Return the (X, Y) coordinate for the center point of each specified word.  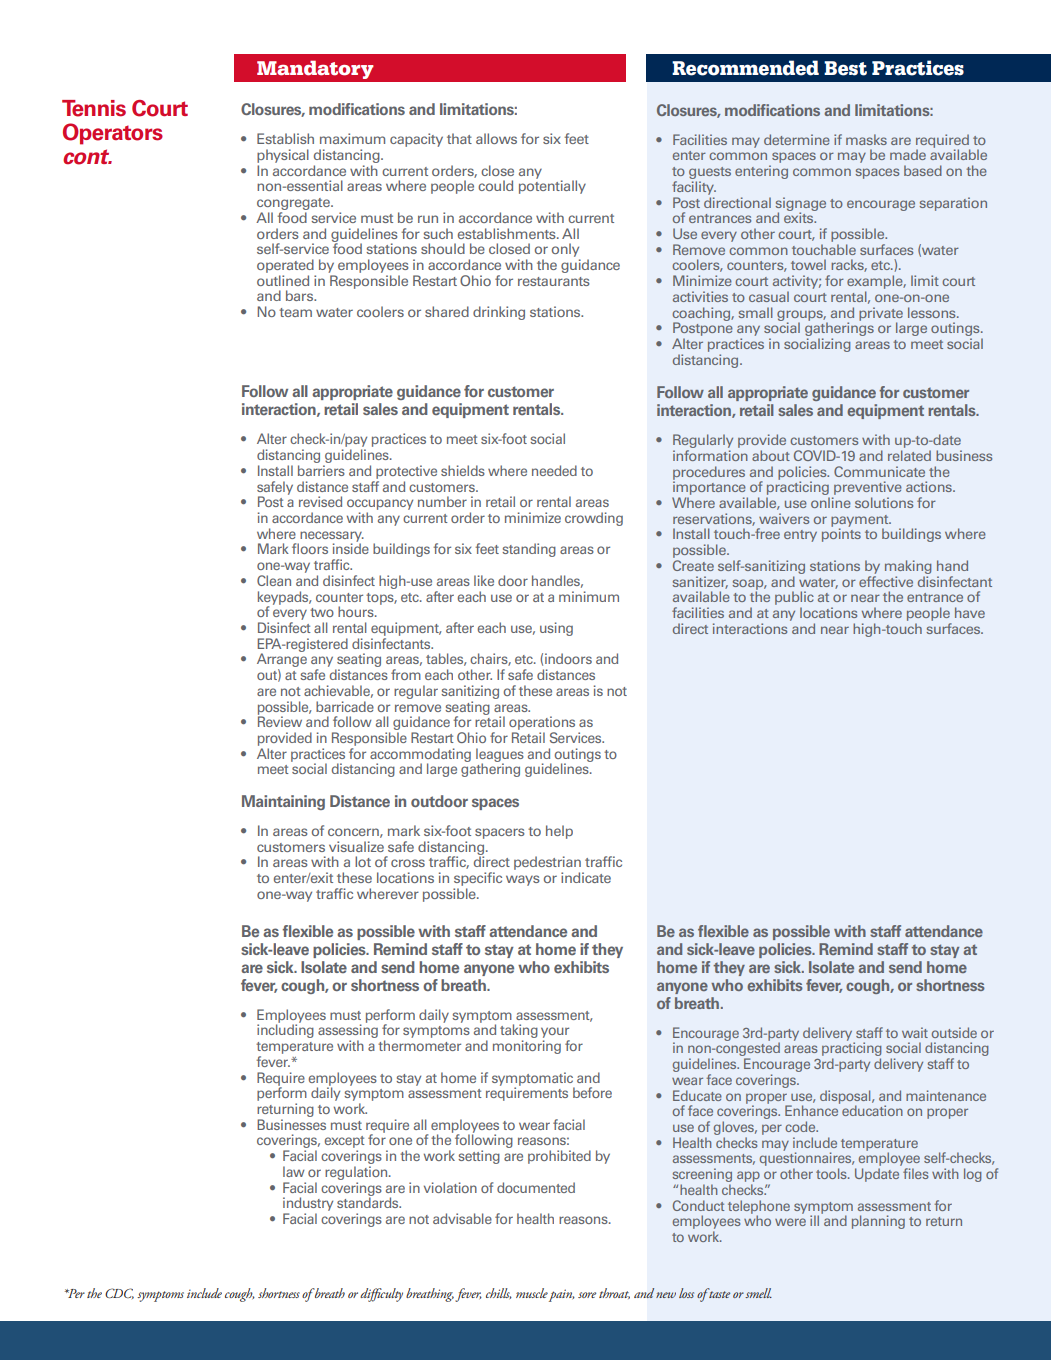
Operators (113, 134)
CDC (119, 1293)
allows (496, 138)
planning (878, 1222)
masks (866, 139)
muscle (532, 1293)
